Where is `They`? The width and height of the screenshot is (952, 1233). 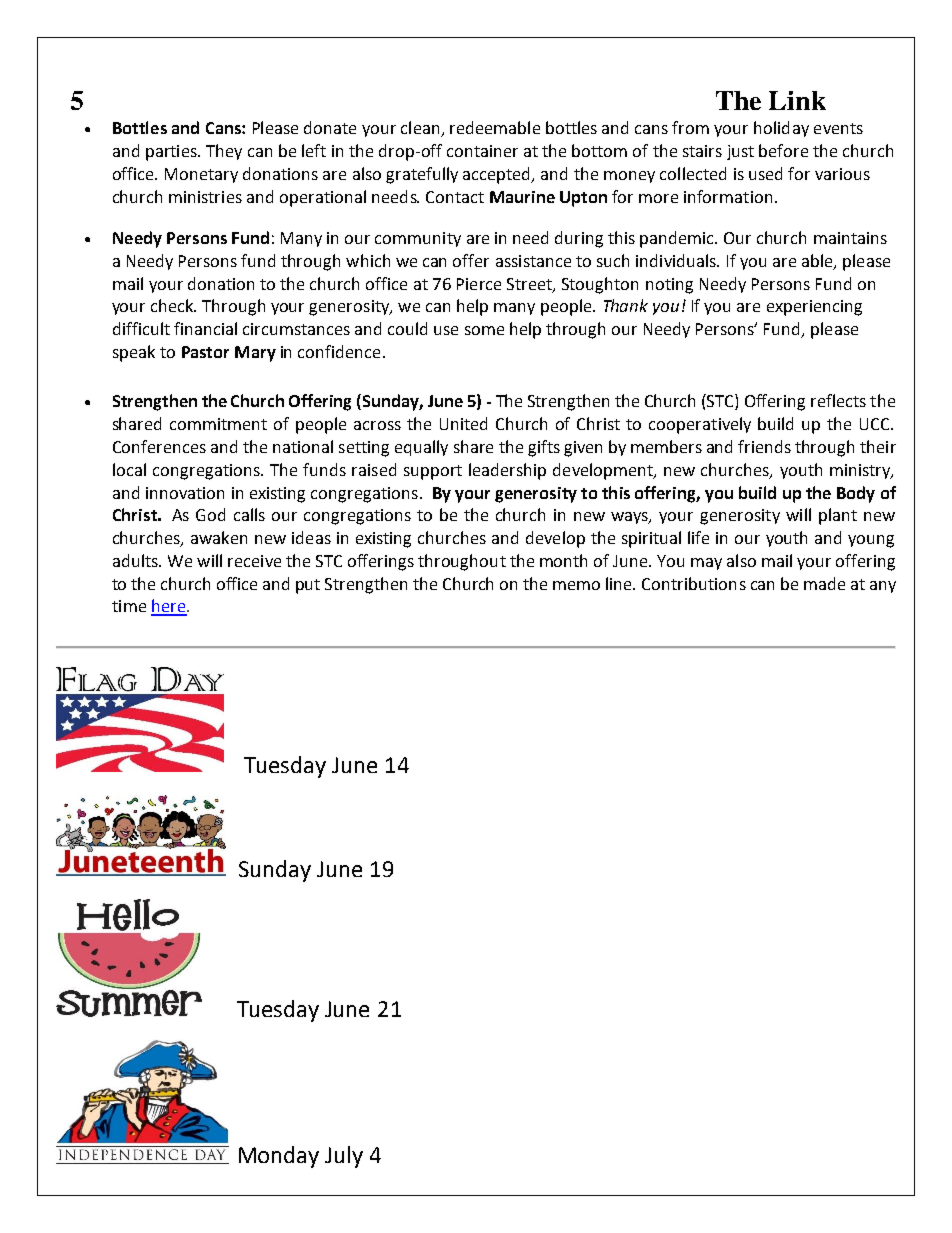
They is located at coordinates (224, 152).
